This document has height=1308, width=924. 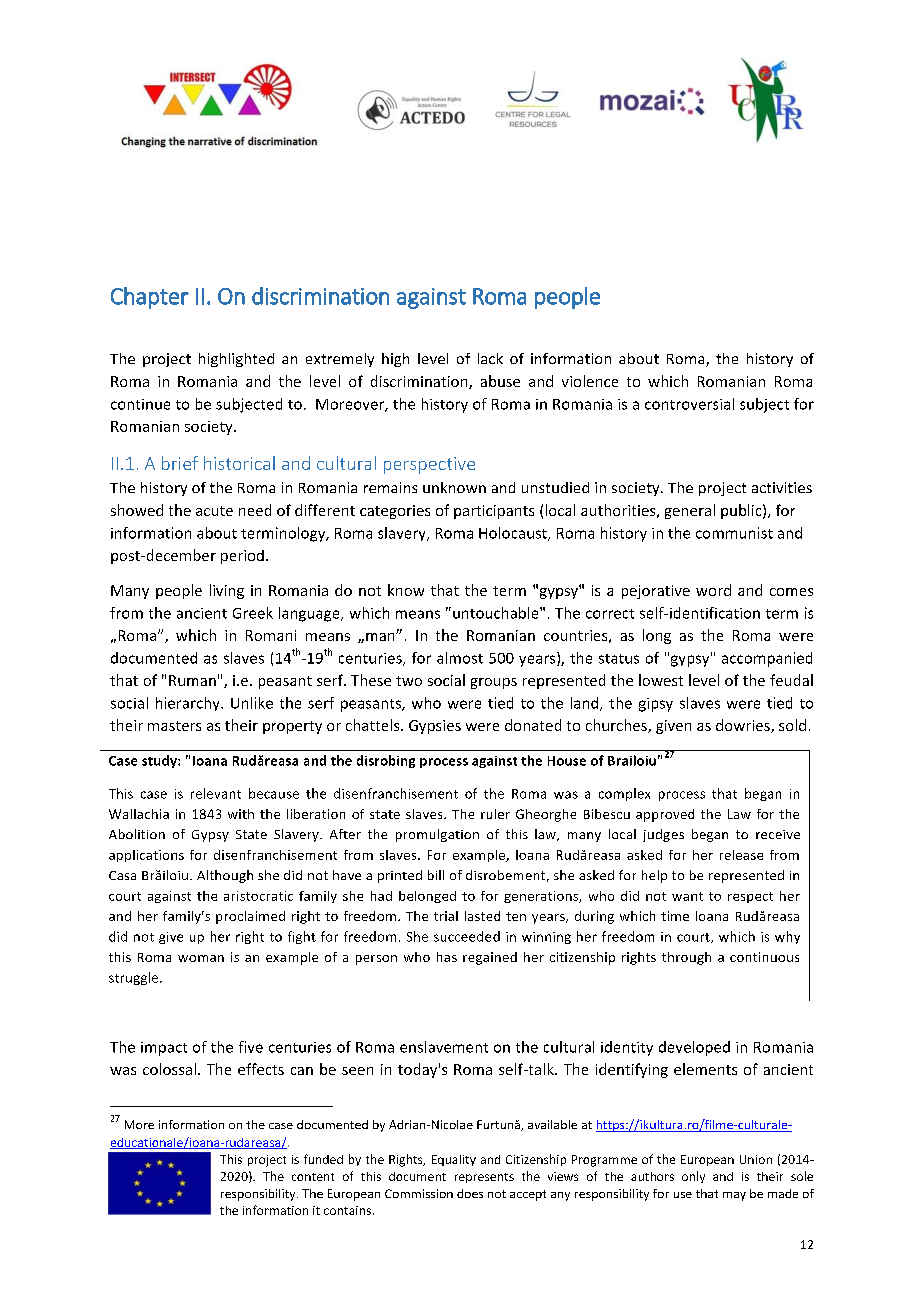 I want to click on content, so click(x=313, y=1177).
